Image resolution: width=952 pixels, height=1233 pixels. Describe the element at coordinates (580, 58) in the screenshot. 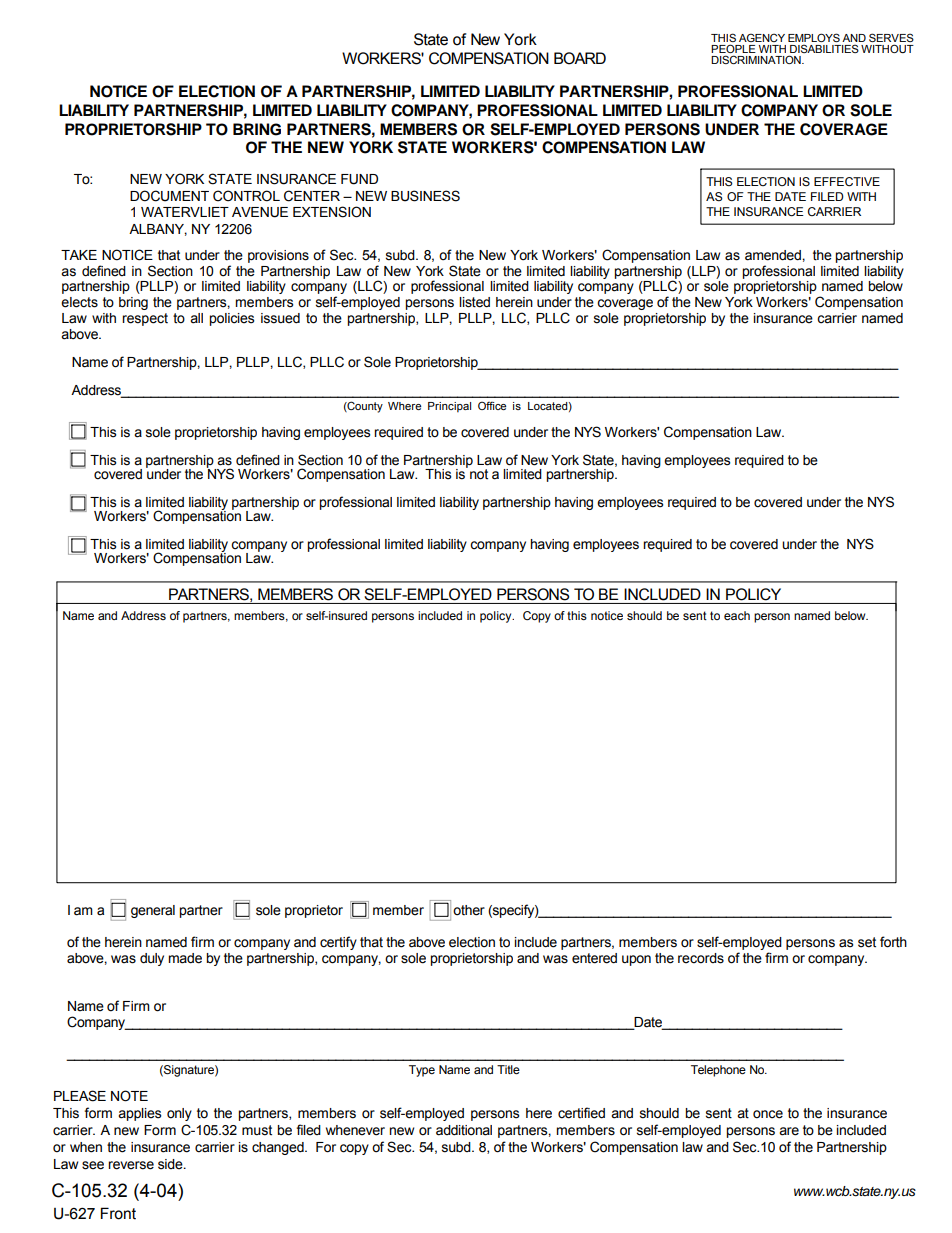

I see `BOARD` at that location.
